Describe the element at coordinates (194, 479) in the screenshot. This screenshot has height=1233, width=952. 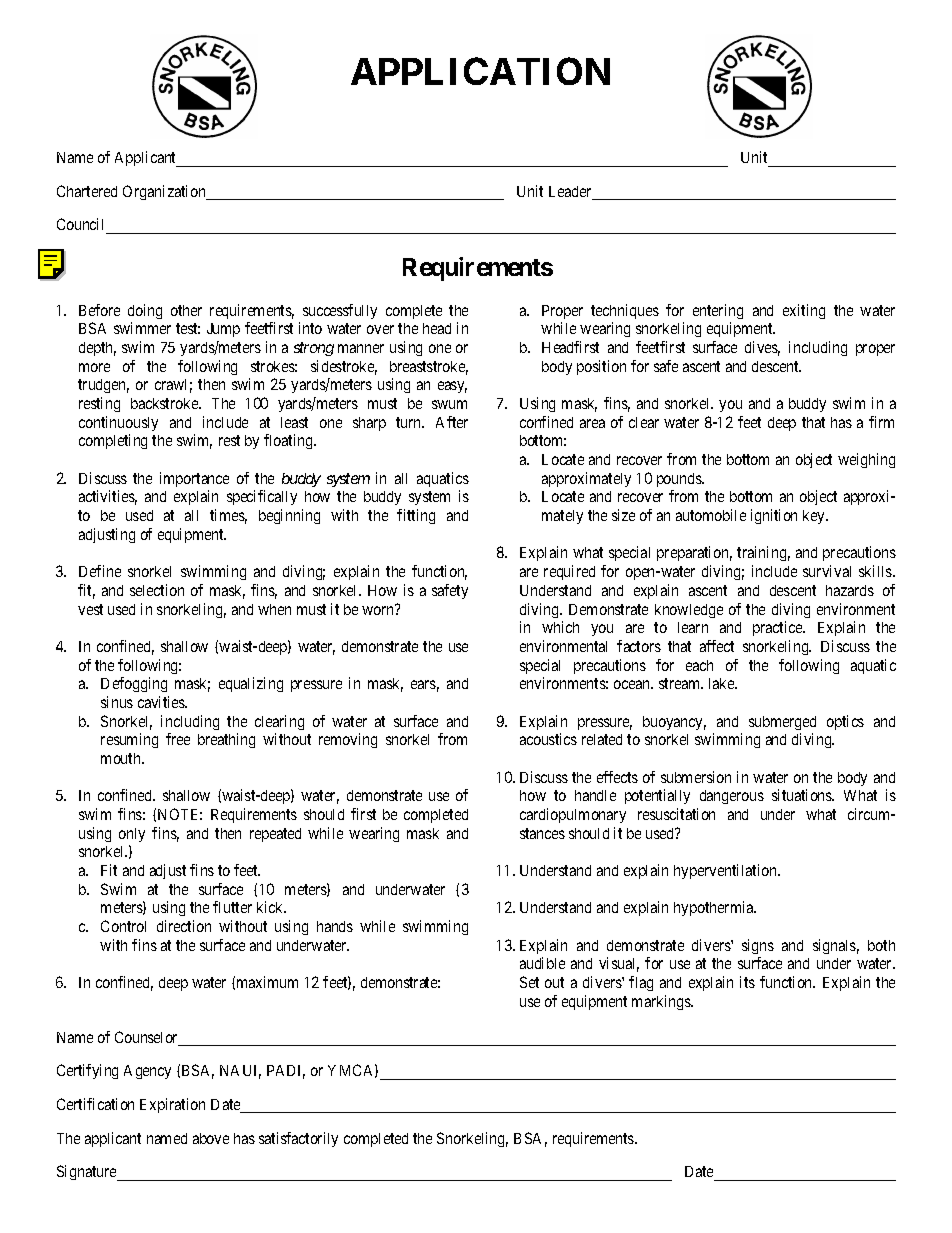
I see `importance` at that location.
